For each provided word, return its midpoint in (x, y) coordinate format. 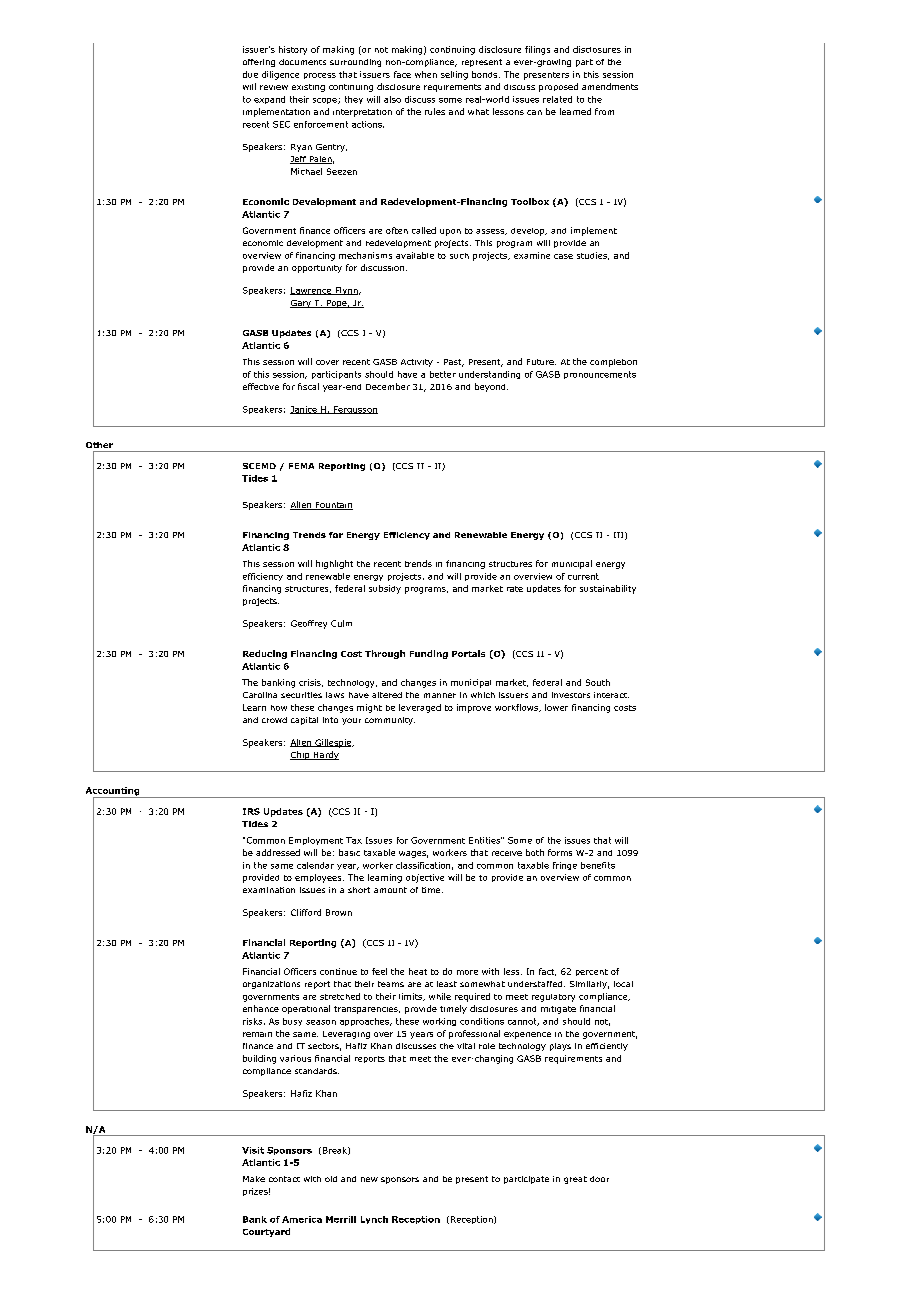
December (388, 386)
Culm (341, 623)
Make (254, 1179)
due (250, 74)
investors (571, 695)
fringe (565, 866)
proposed (558, 87)
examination (269, 890)
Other (99, 445)
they (354, 100)
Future (541, 362)
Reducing (265, 654)
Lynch (374, 1220)
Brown (339, 912)
